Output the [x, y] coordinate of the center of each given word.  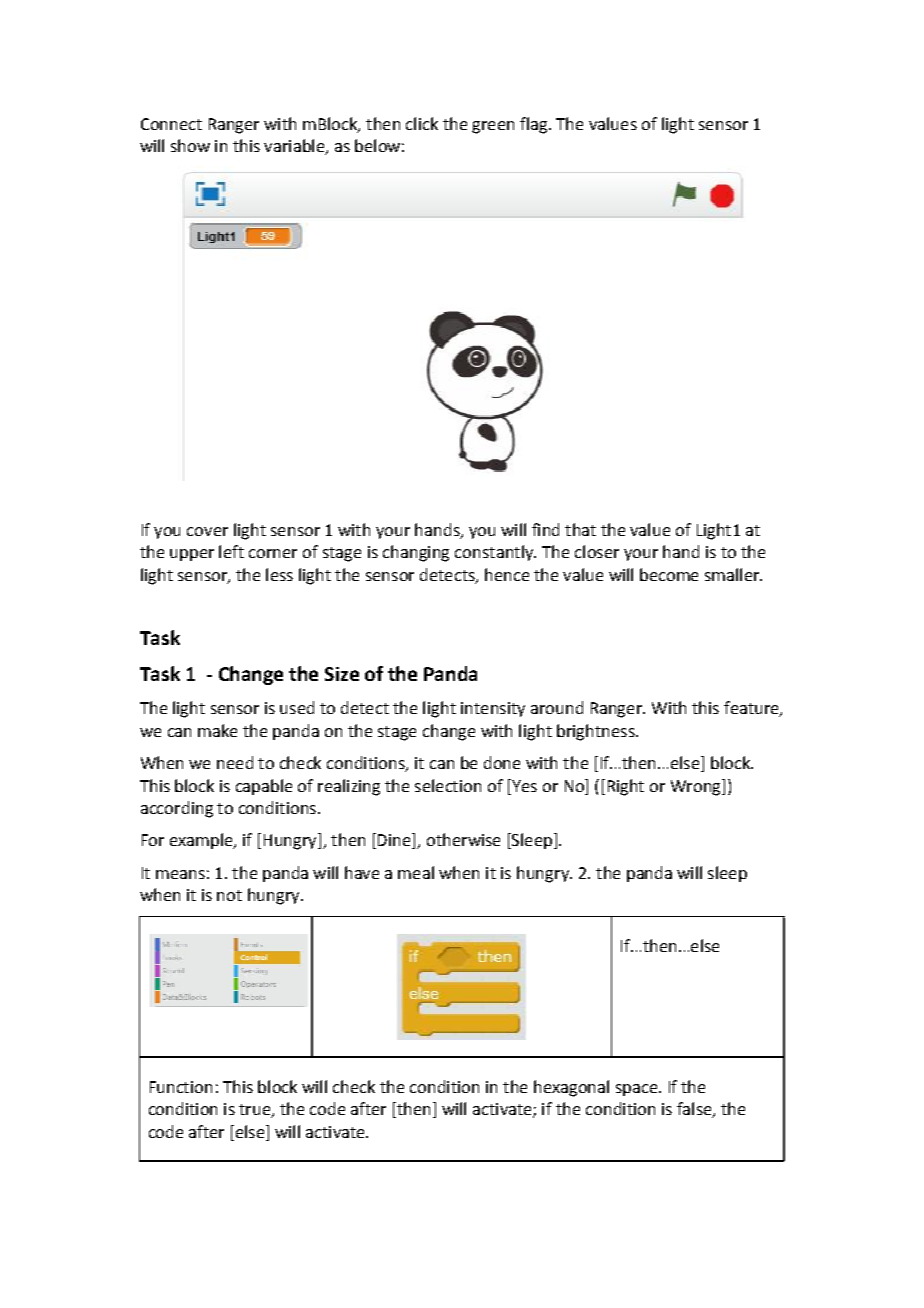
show [190, 145]
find [545, 529]
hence [507, 574]
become [669, 574]
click [422, 123]
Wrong [697, 787]
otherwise [463, 839]
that [580, 529]
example [202, 841]
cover [207, 531]
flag [535, 125]
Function [181, 1087]
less [279, 574]
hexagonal [571, 1088]
